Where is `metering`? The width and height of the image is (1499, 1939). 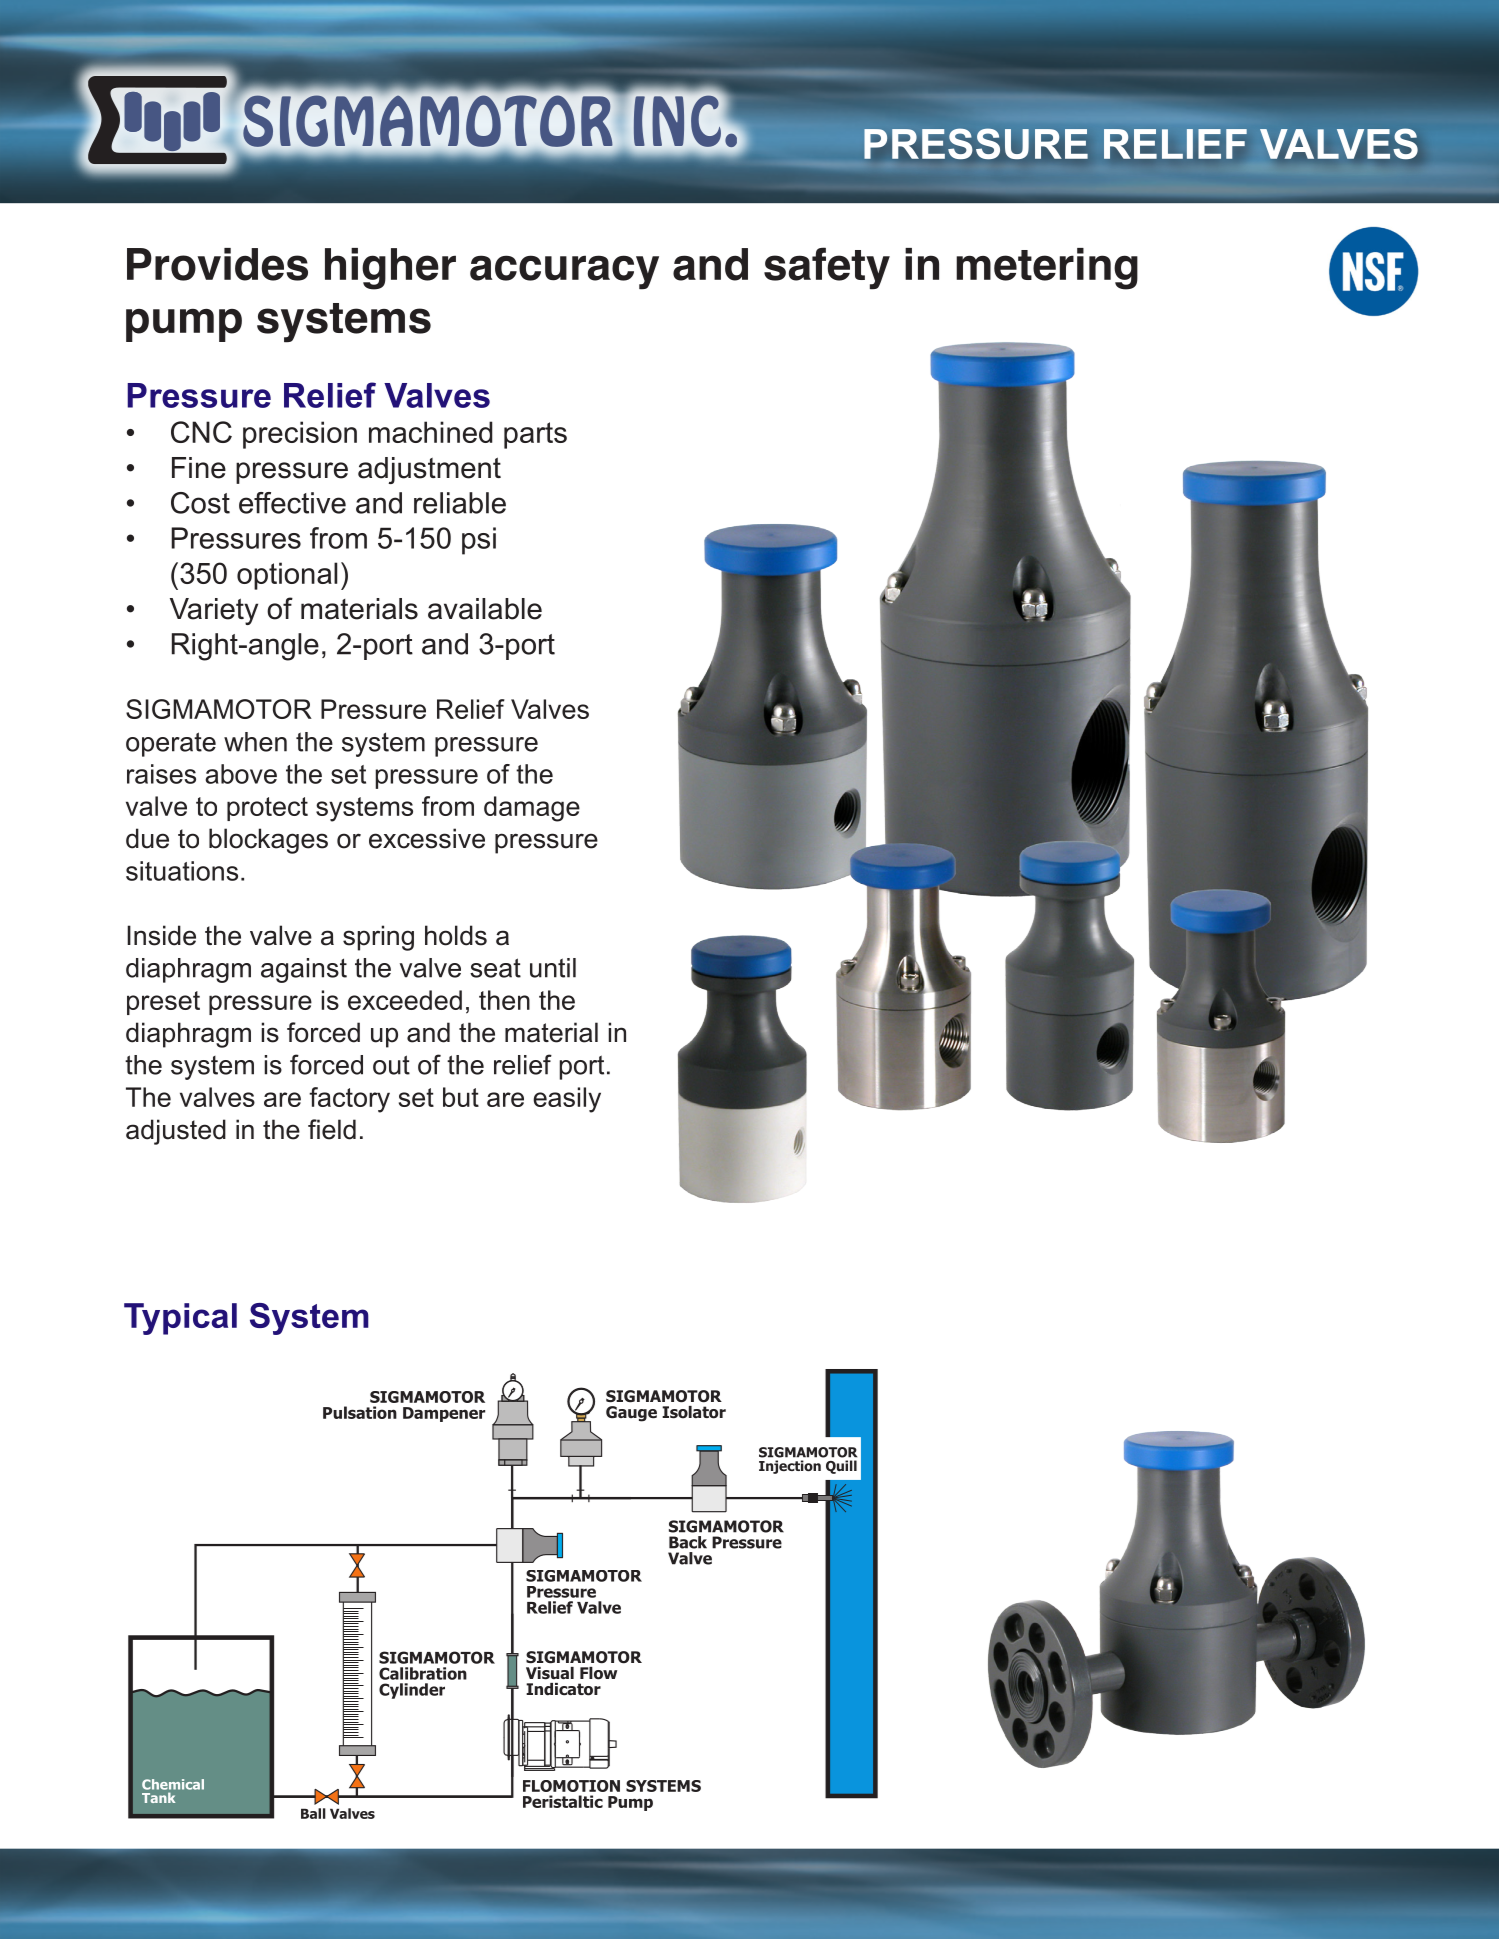
metering is located at coordinates (1047, 269).
